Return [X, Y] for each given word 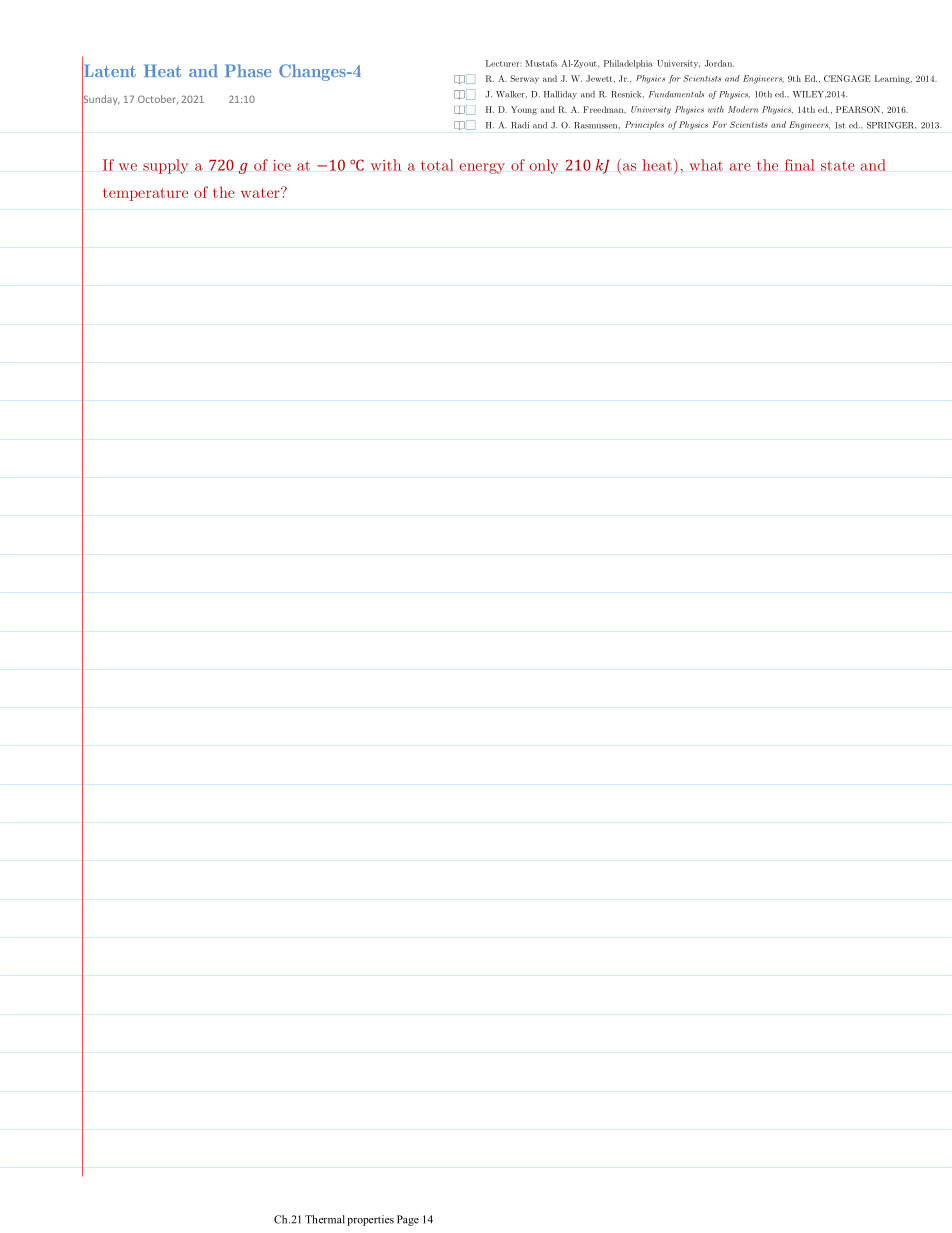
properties [370, 1220]
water [261, 192]
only [544, 166]
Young [524, 110]
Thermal [325, 1219]
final [800, 165]
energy [482, 168]
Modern [743, 109]
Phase [248, 70]
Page [408, 1220]
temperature [145, 194]
